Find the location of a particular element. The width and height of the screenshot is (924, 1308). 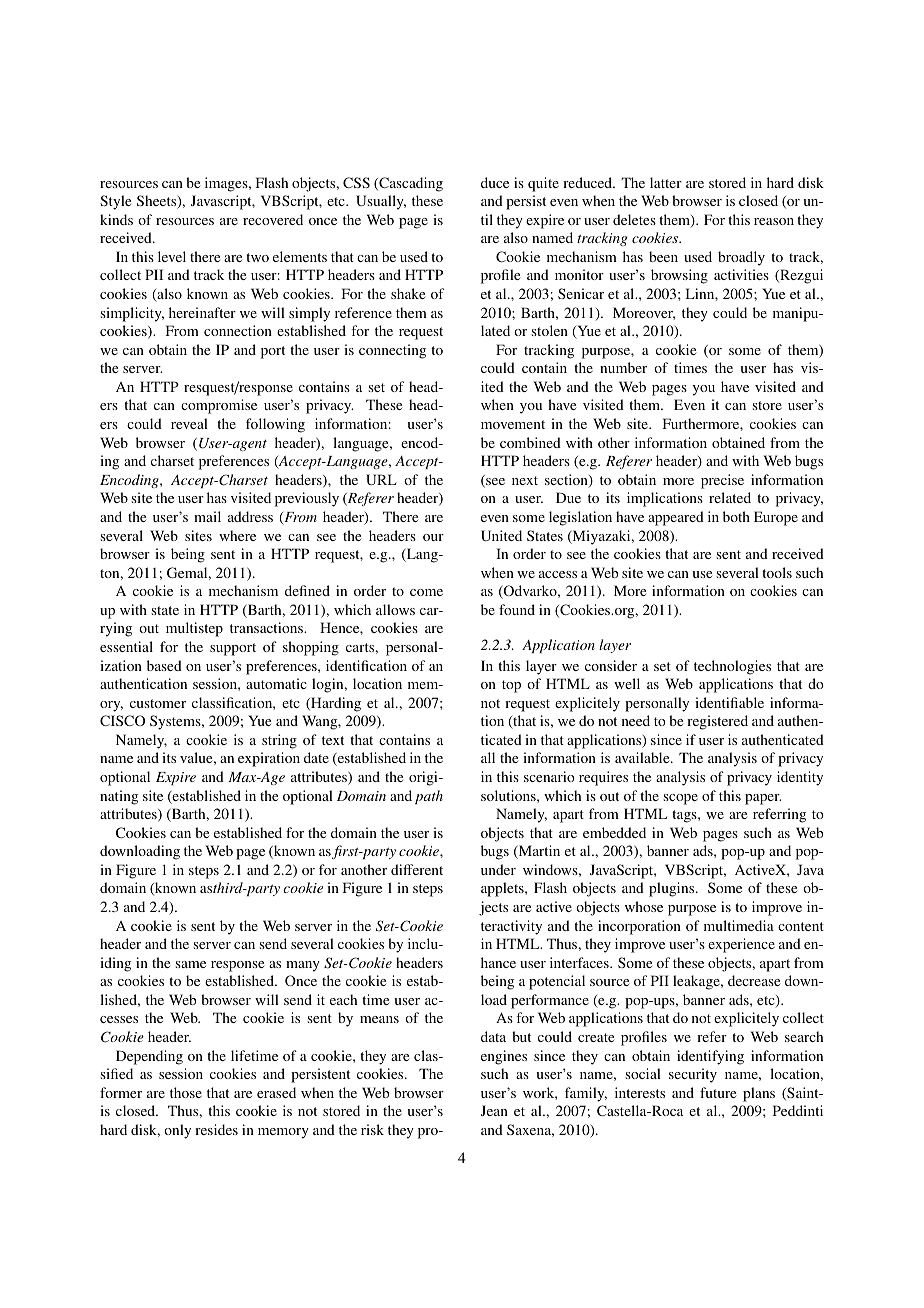

level is located at coordinates (172, 256).
